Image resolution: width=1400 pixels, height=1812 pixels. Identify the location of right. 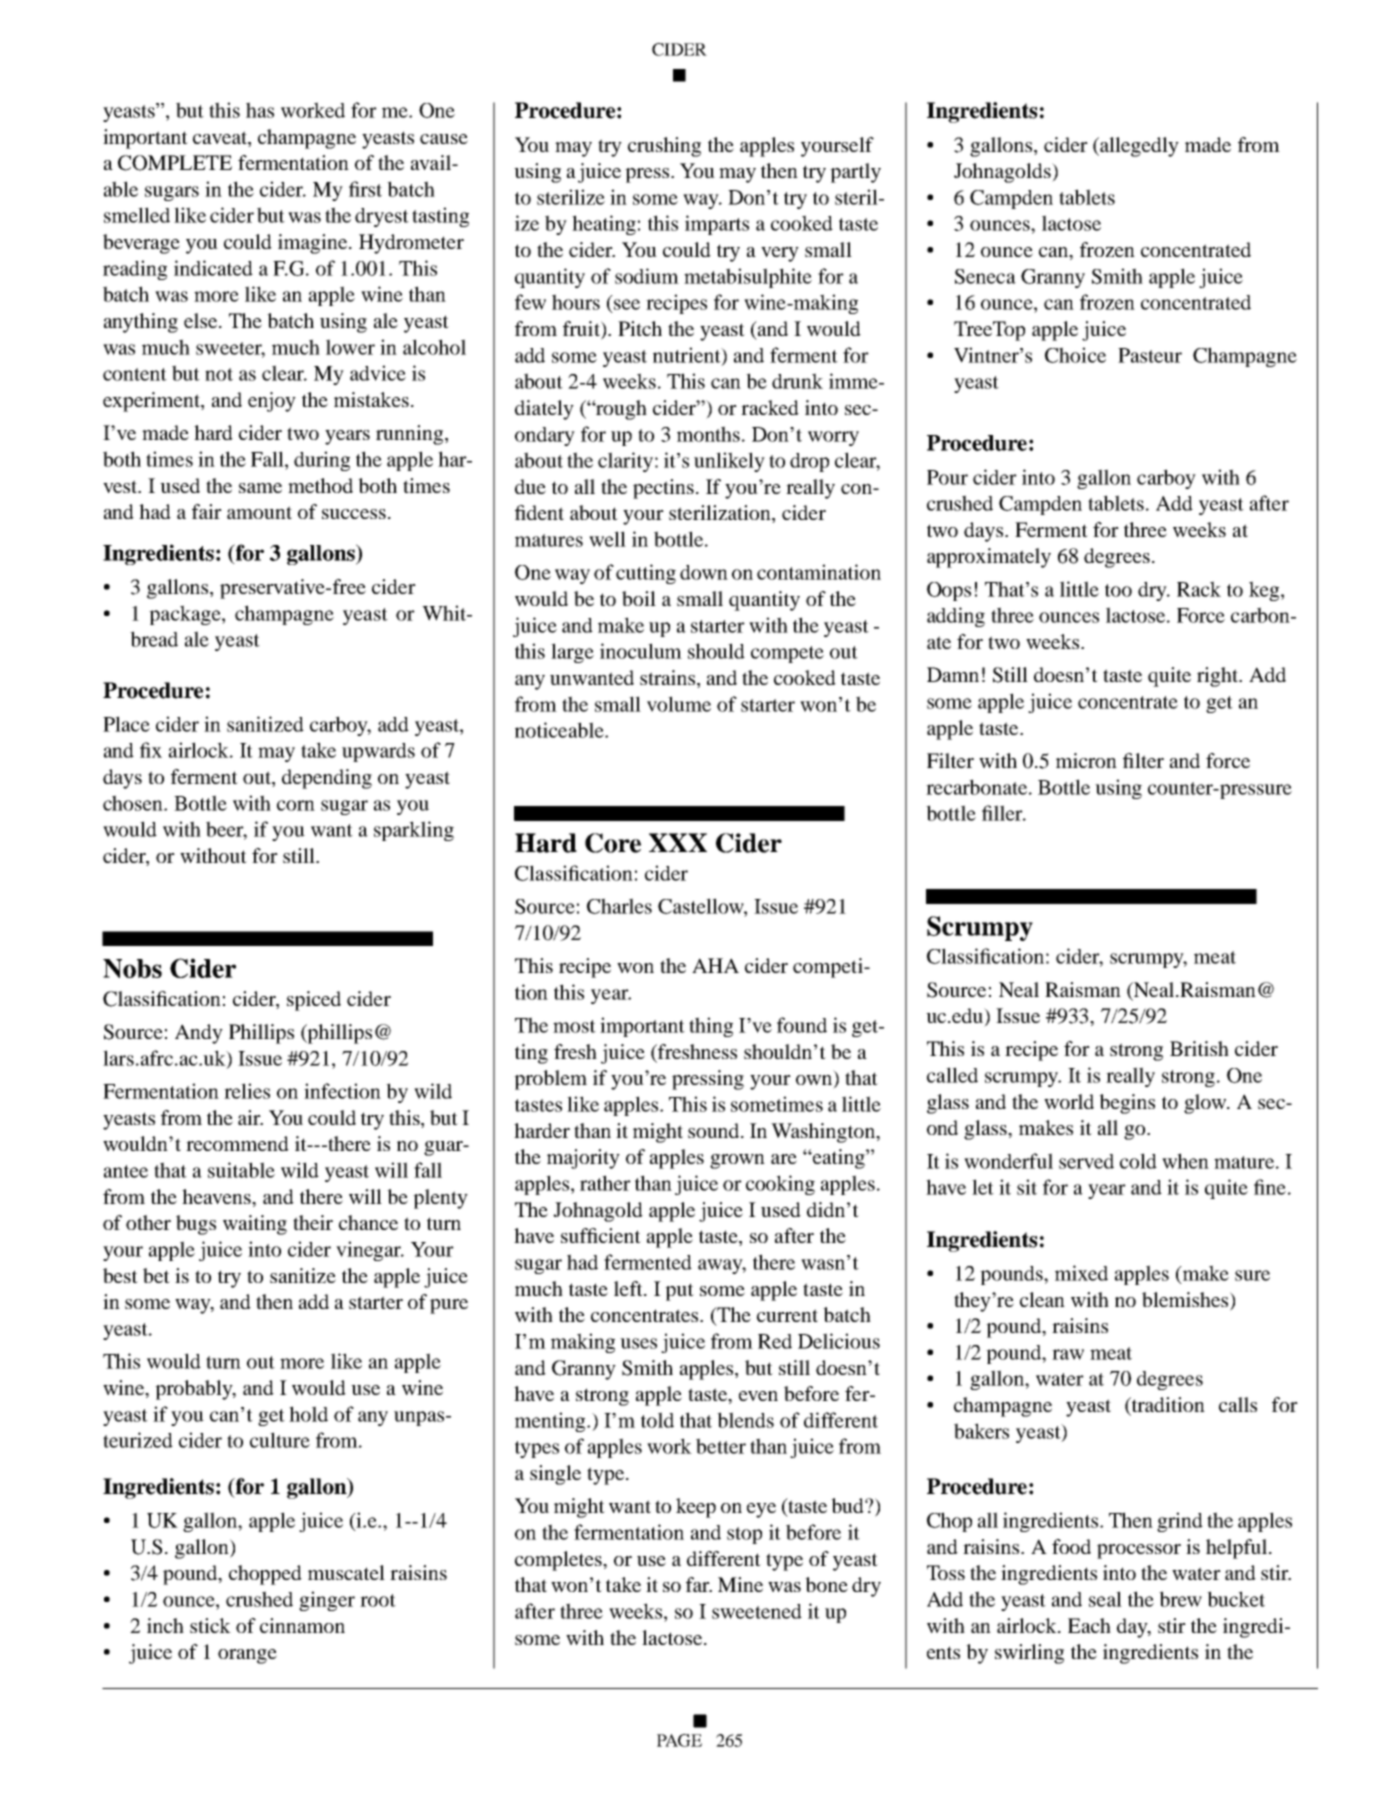
(1219, 677).
